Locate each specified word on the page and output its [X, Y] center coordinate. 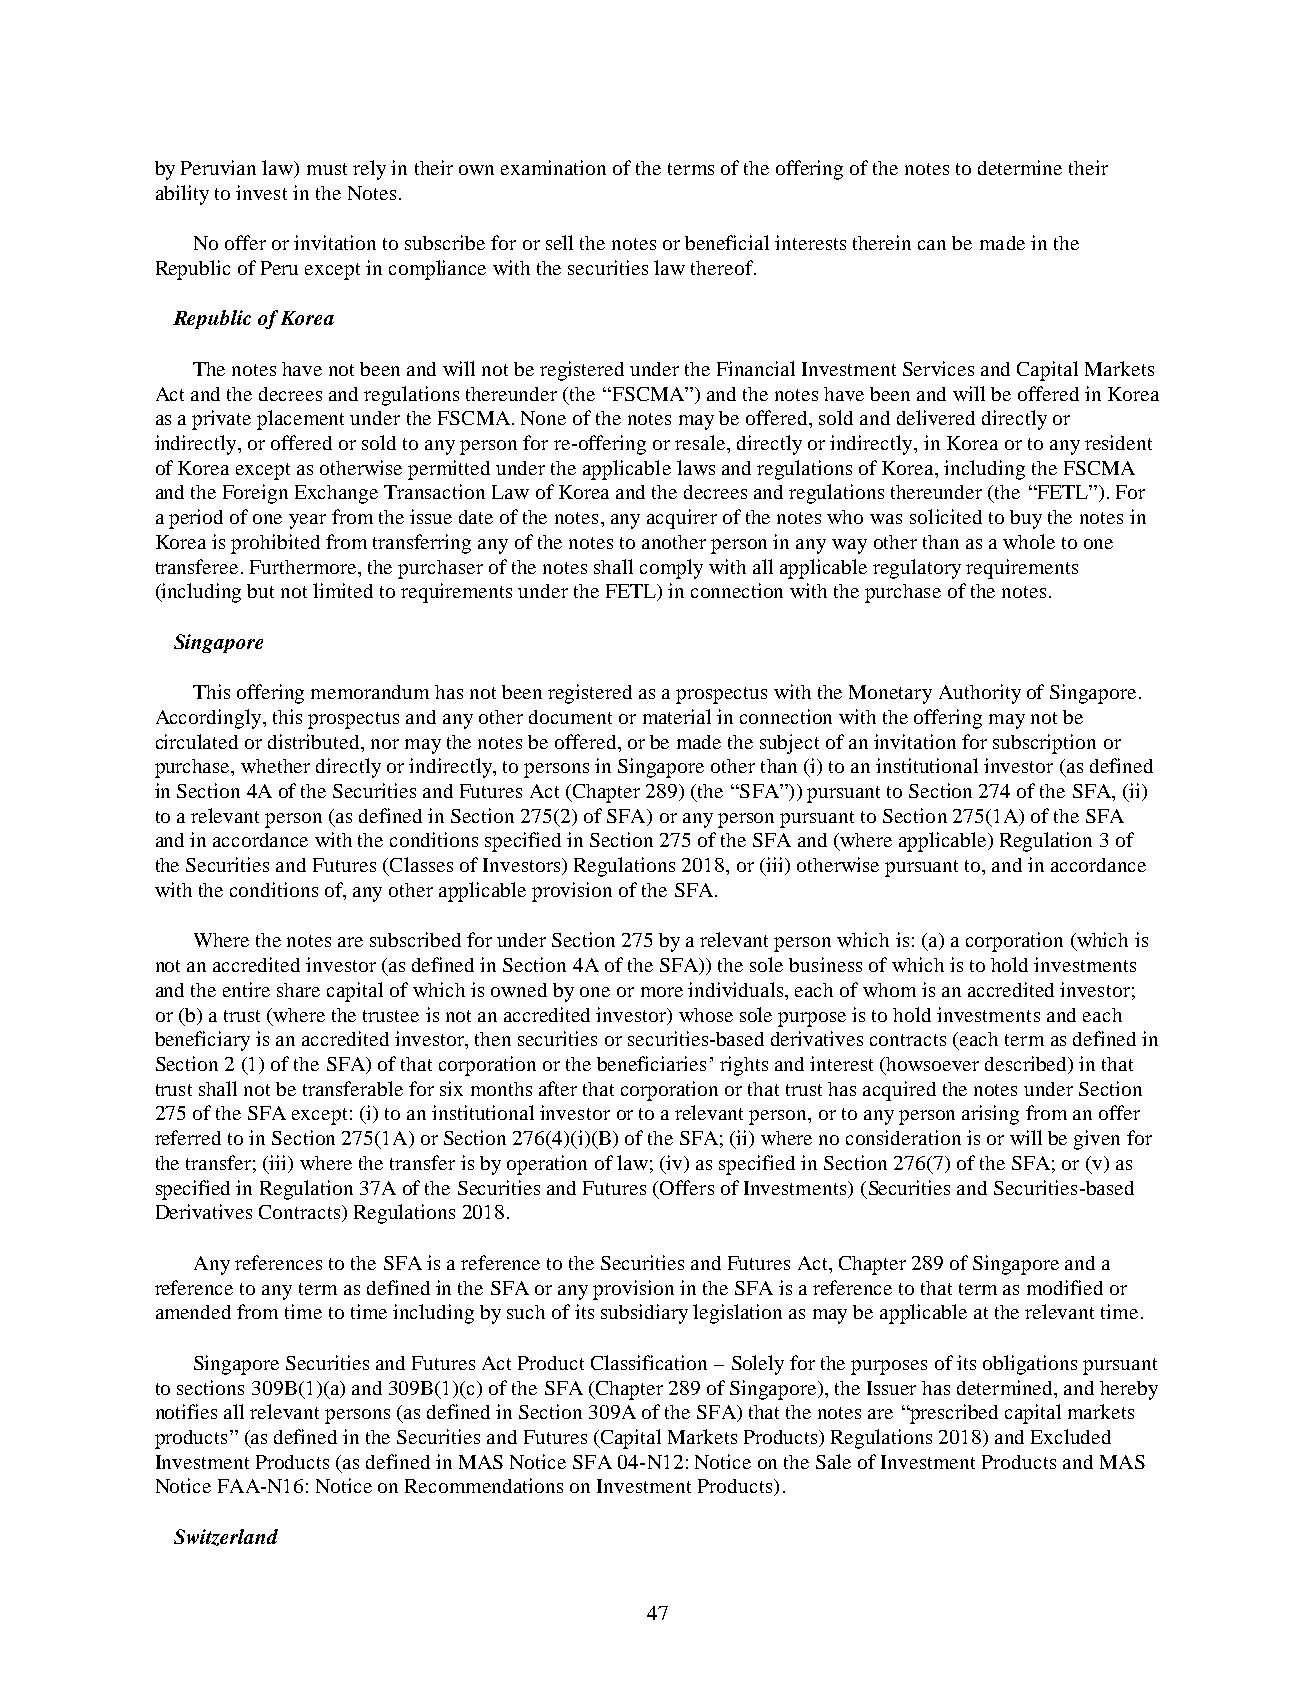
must [327, 169]
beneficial [727, 242]
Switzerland [226, 1537]
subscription [1044, 744]
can [932, 245]
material [677, 716]
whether [275, 766]
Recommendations [484, 1485]
